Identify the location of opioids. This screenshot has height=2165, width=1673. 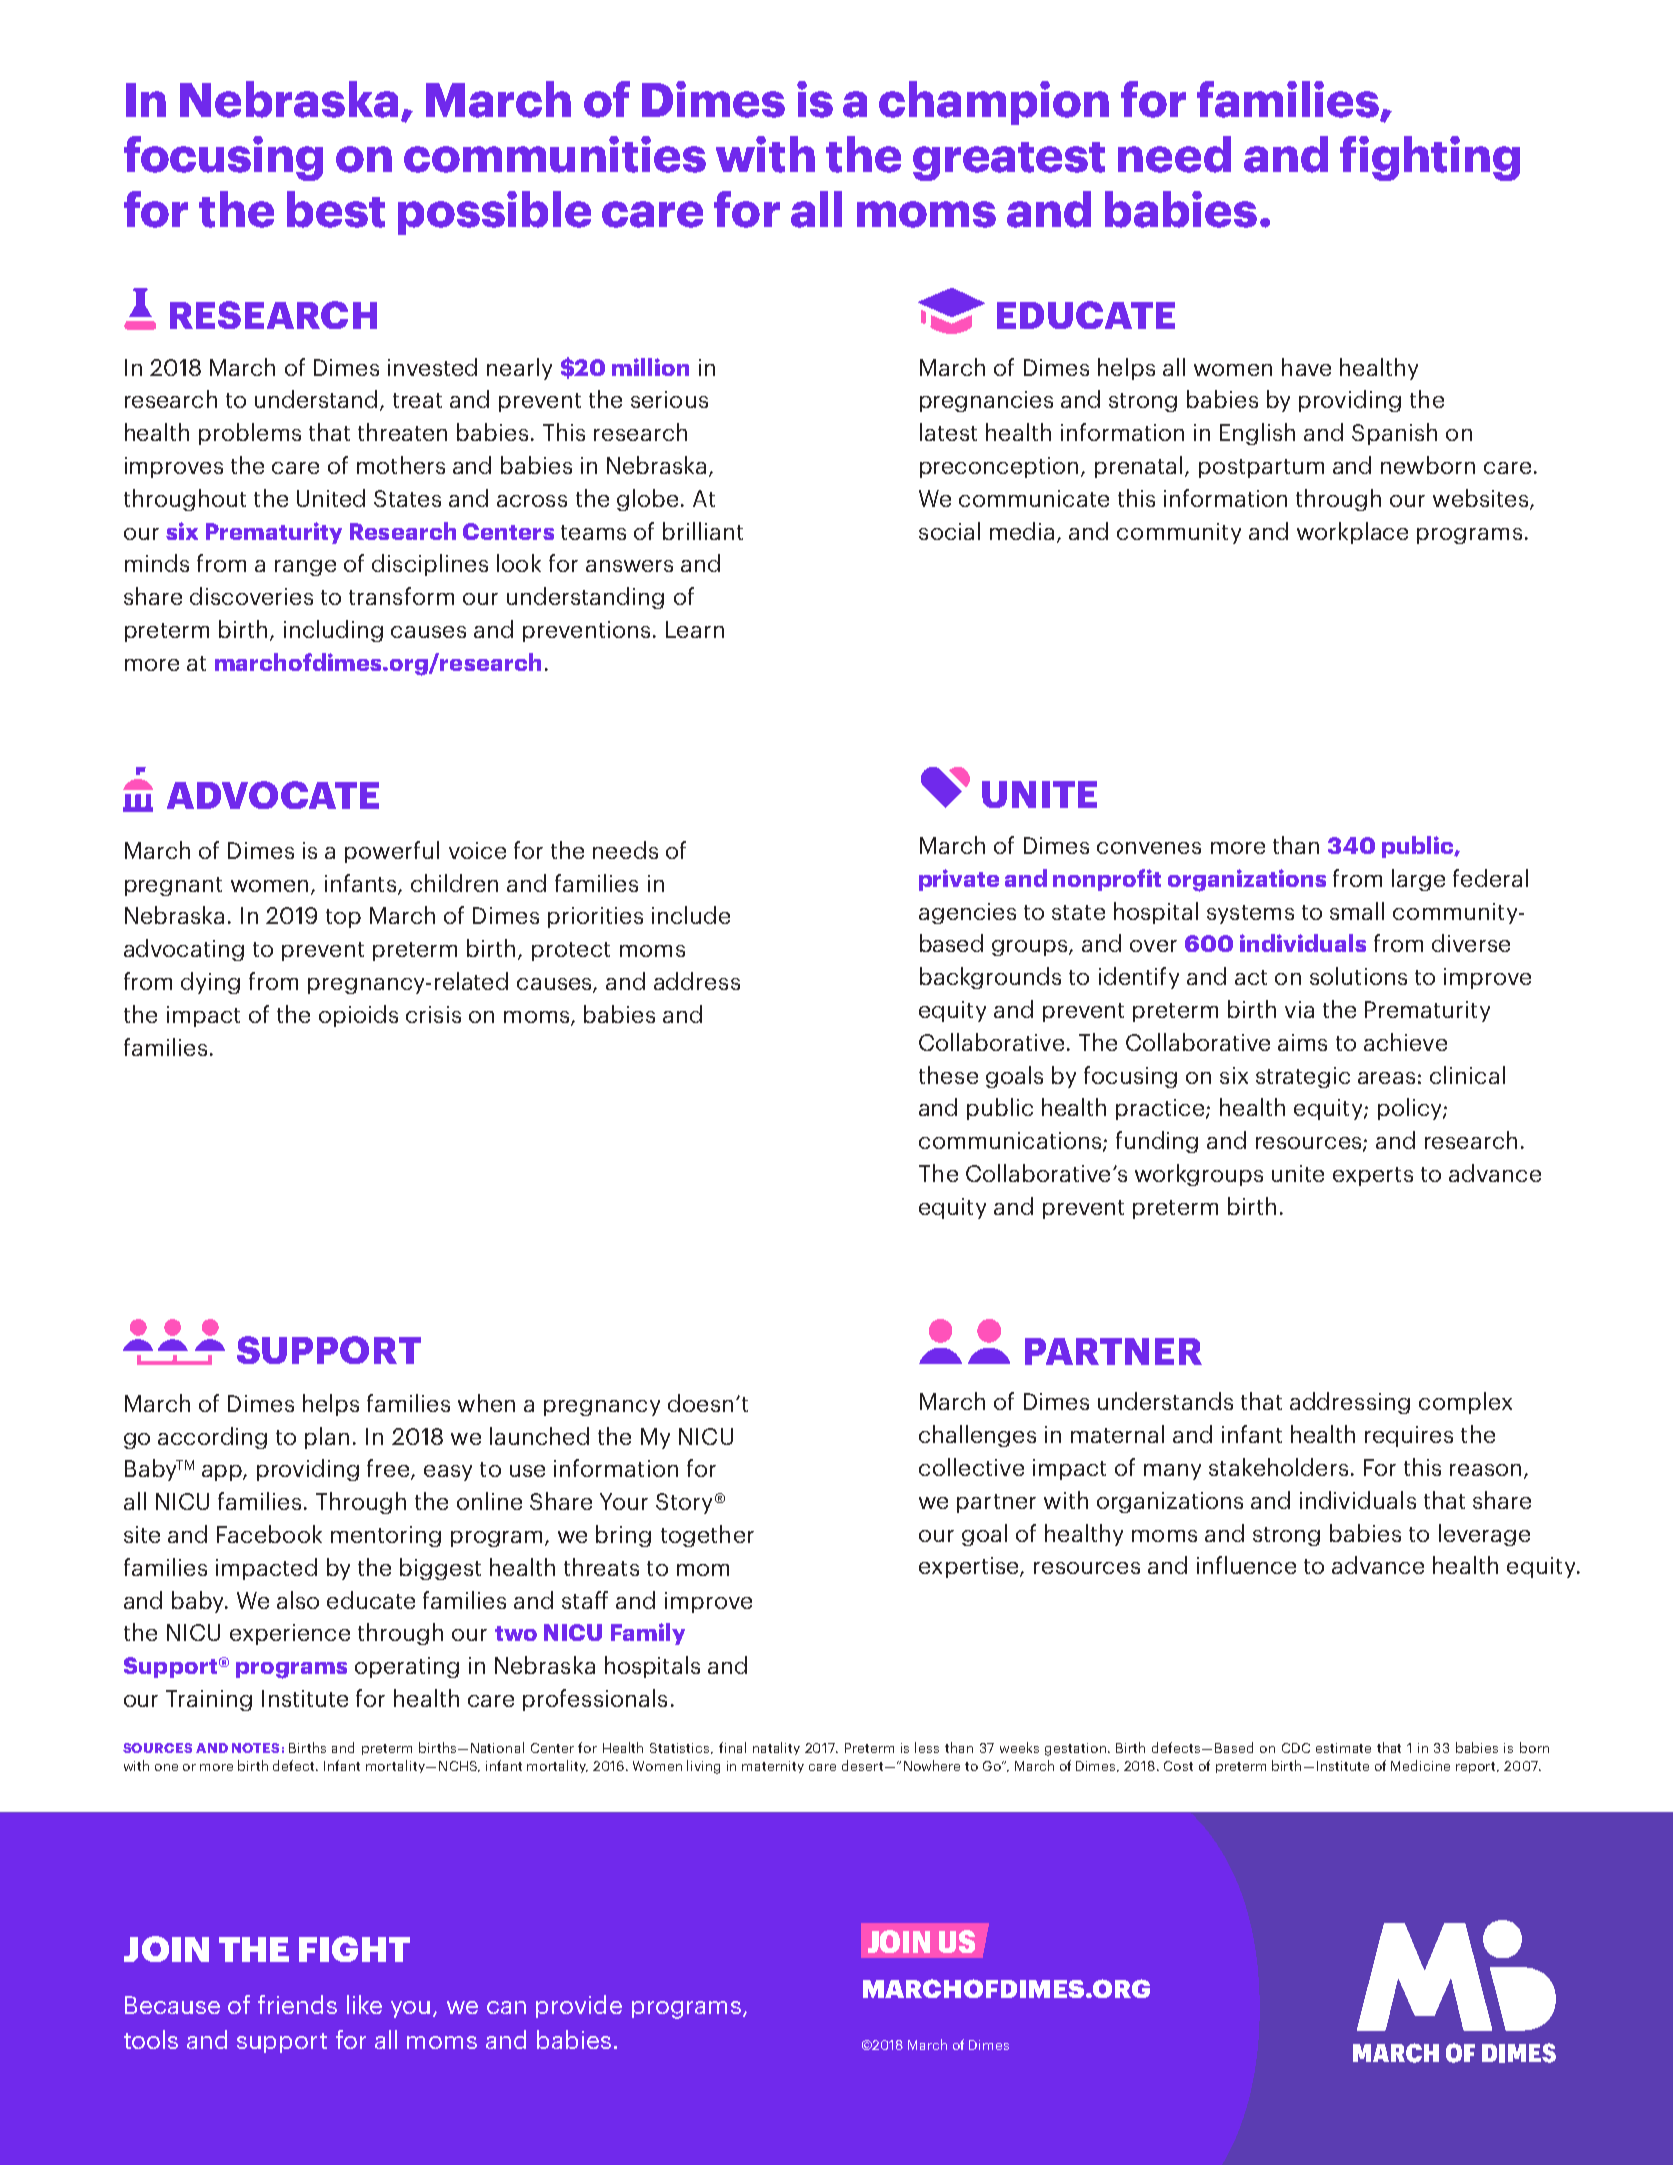
(358, 1016).
